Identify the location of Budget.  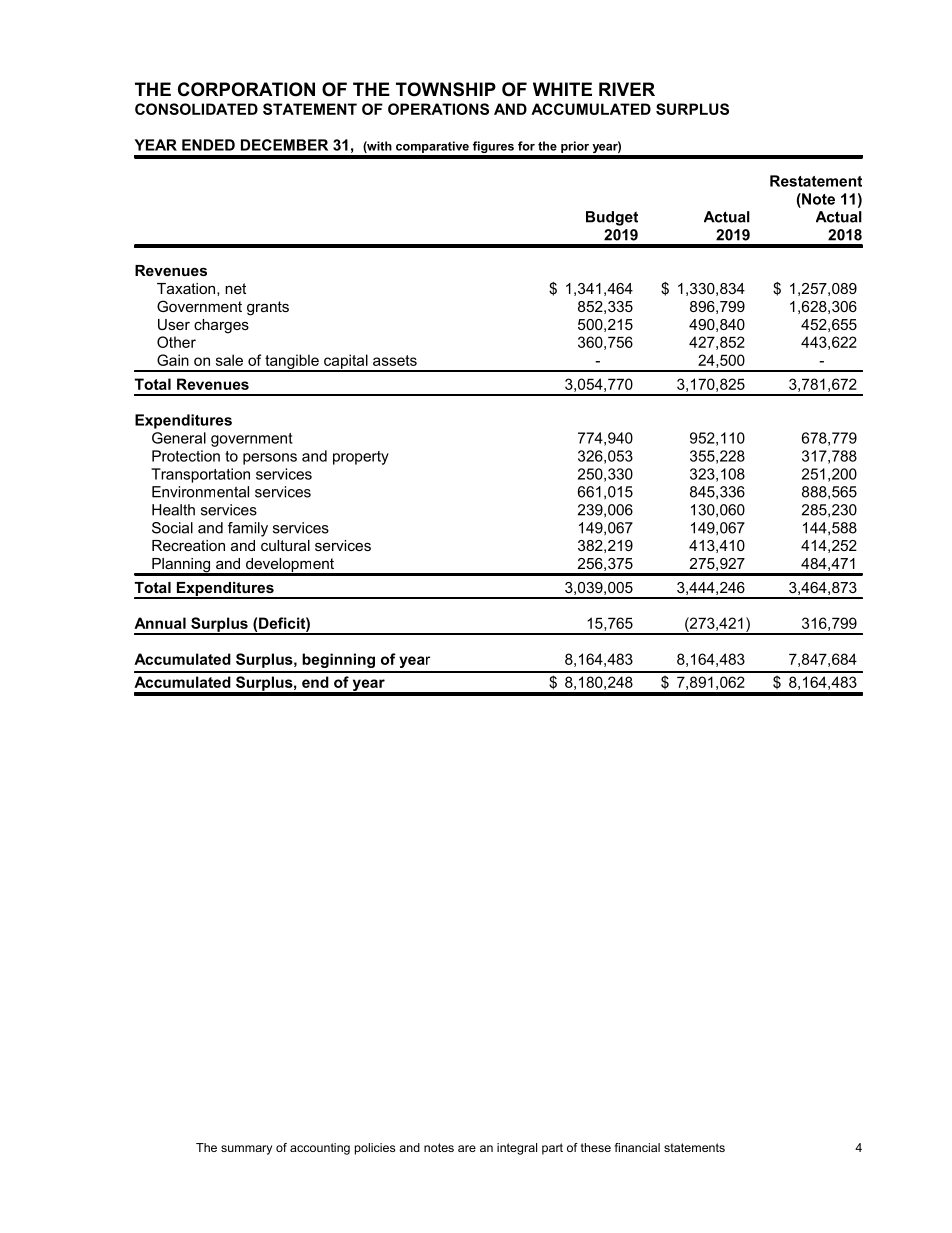
(612, 218).
